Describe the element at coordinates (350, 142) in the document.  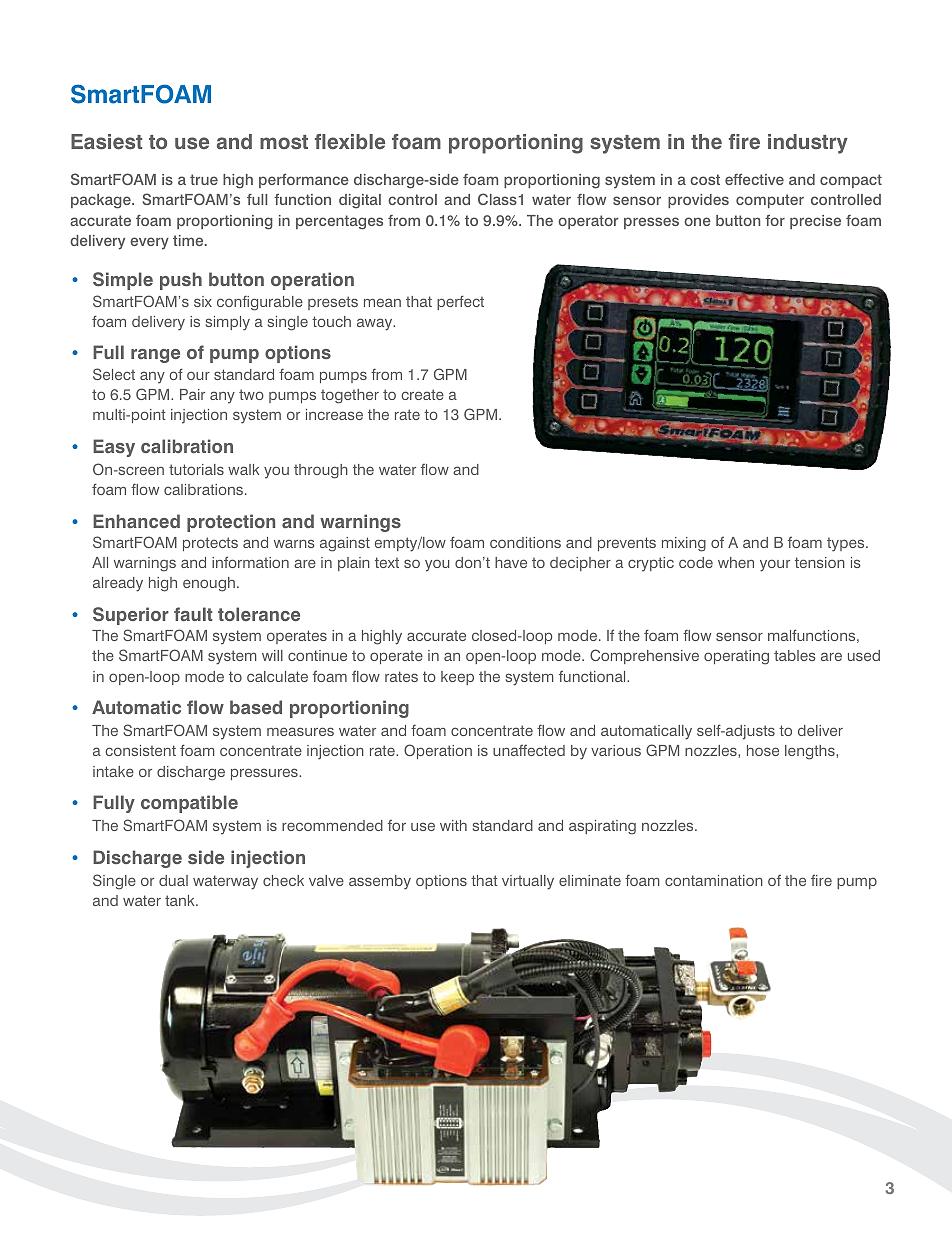
I see `flexible` at that location.
